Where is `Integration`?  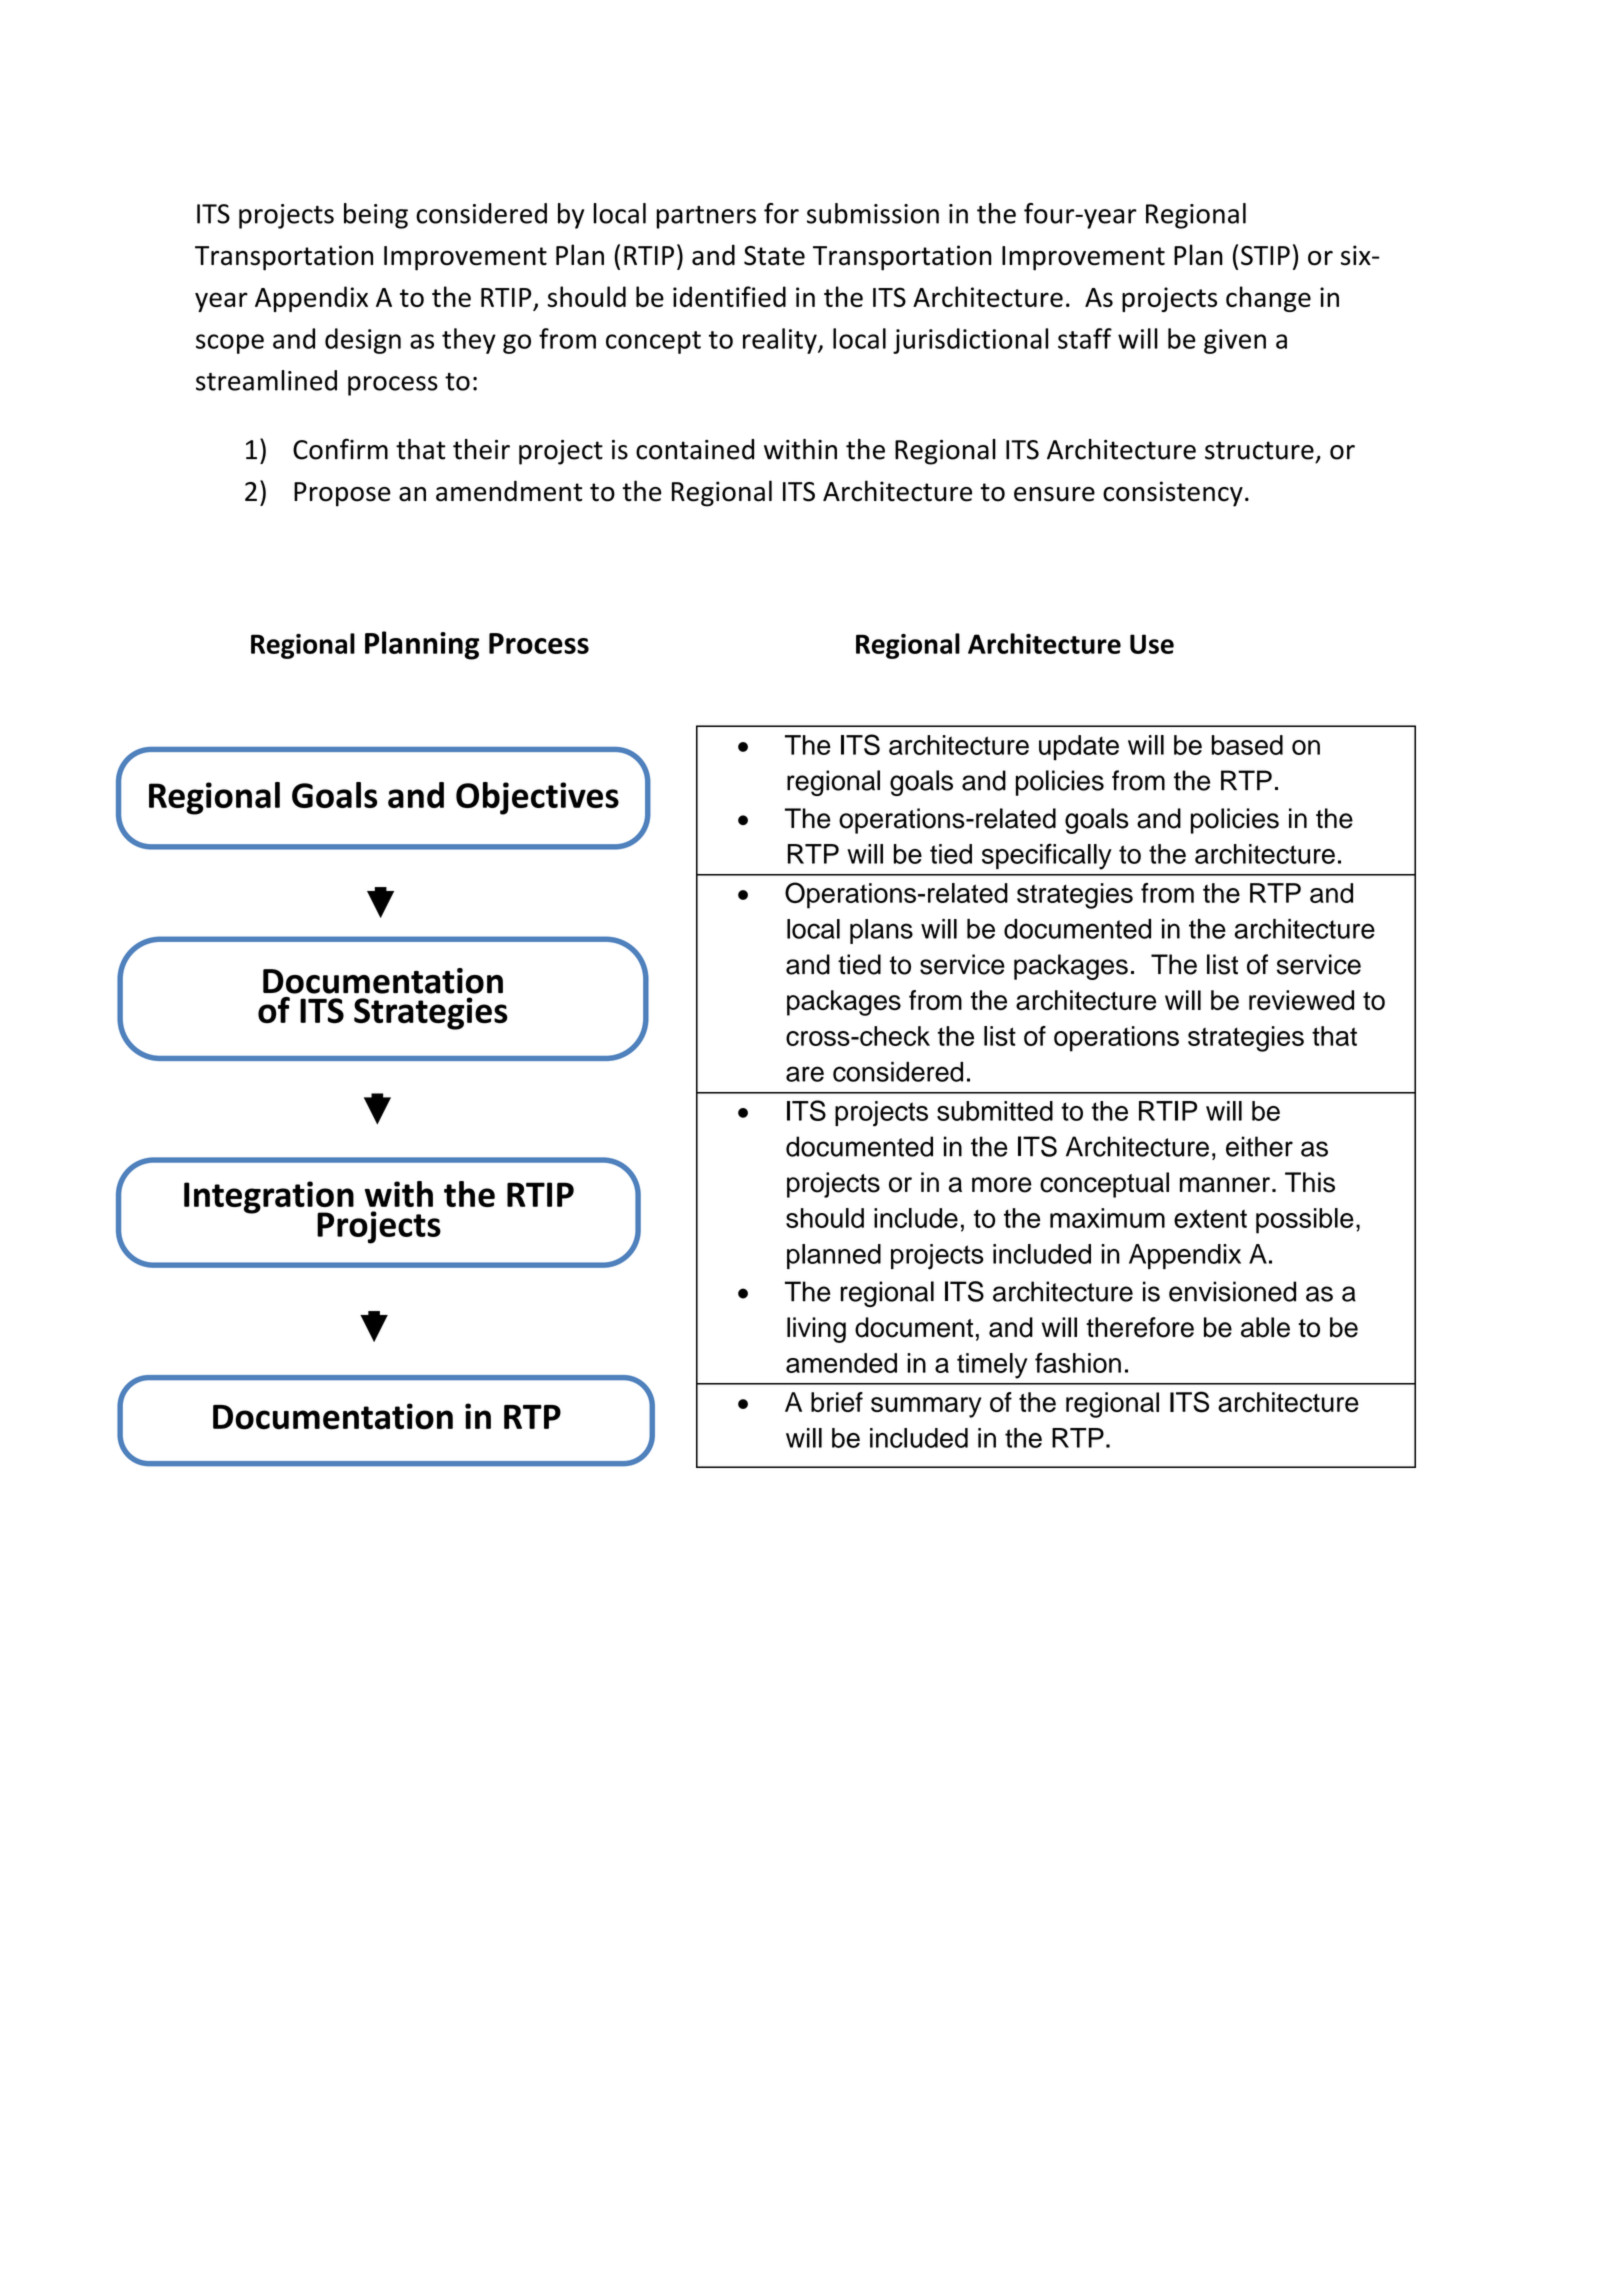 Integration is located at coordinates (269, 1198).
